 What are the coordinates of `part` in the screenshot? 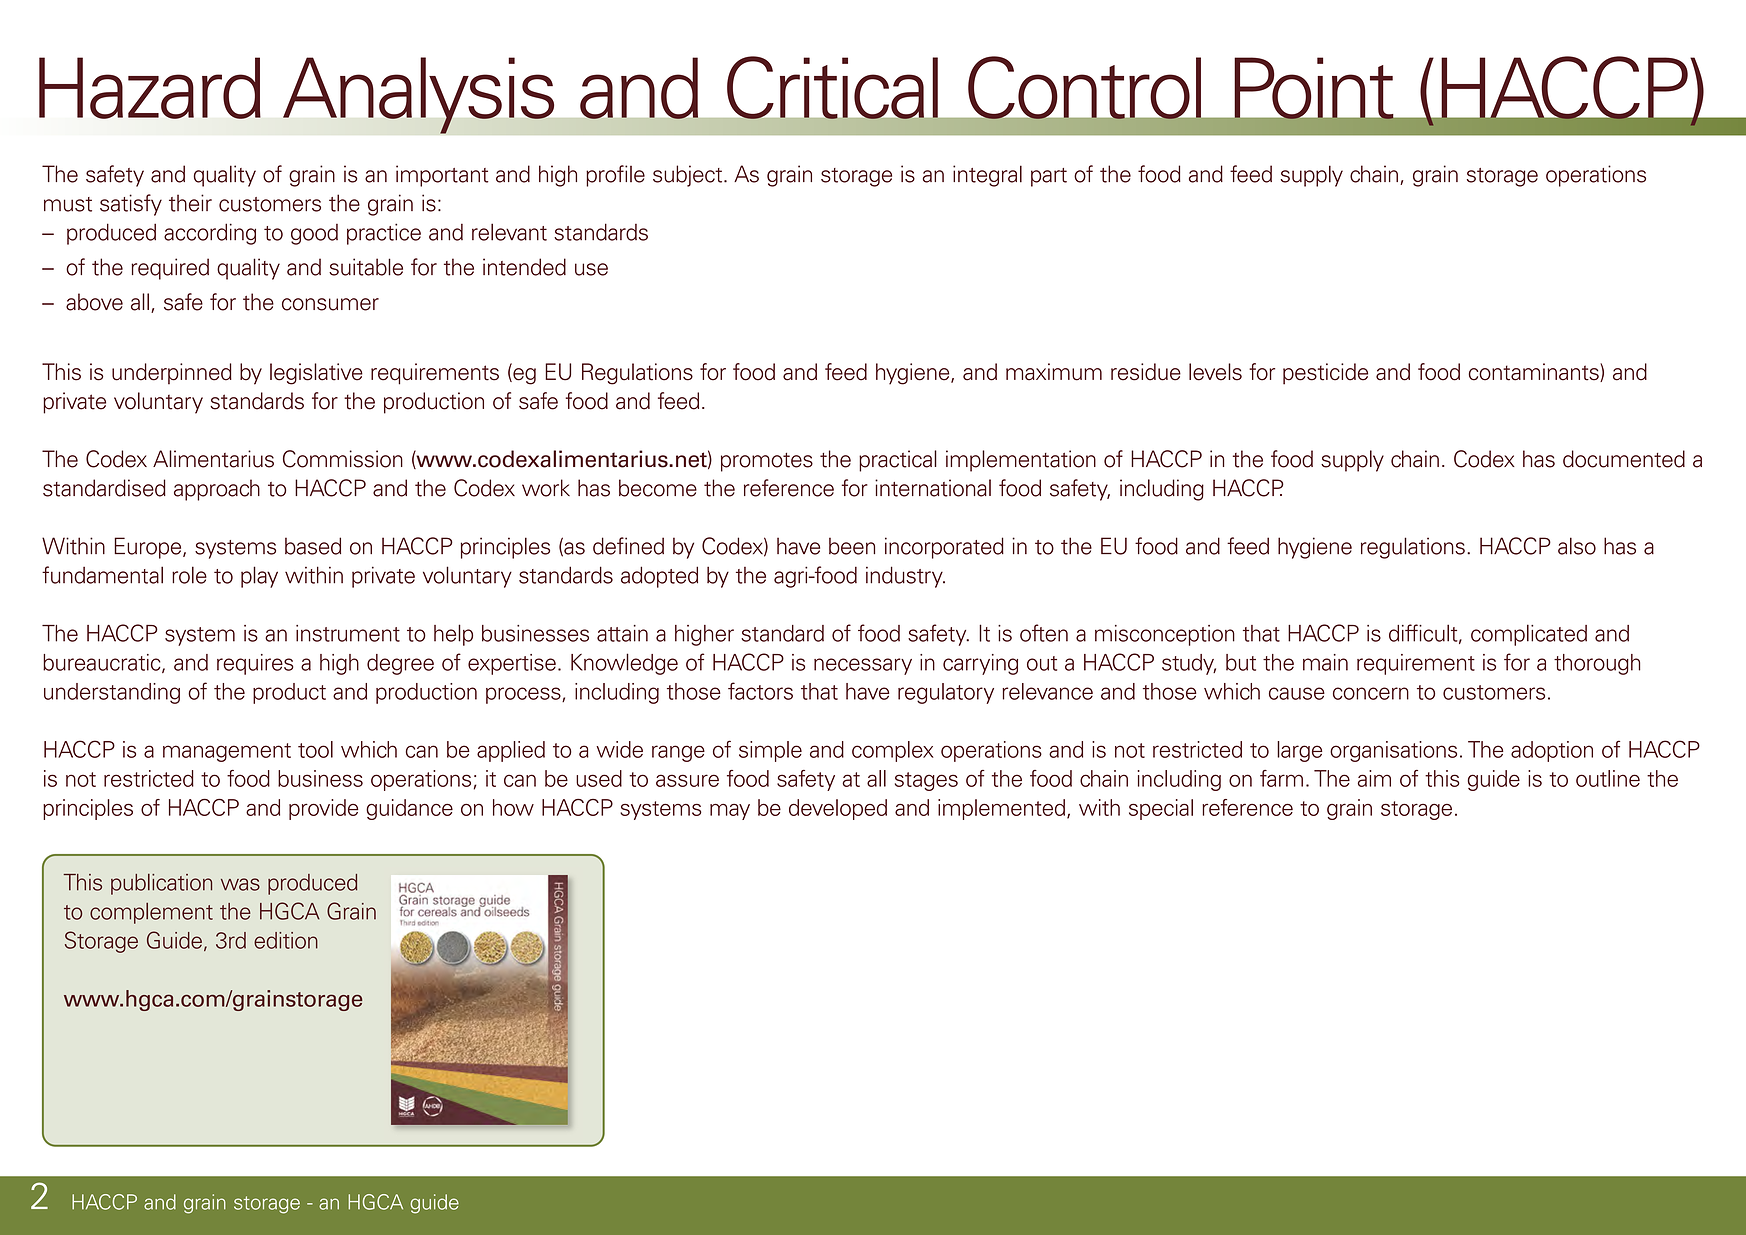 It's located at (1049, 177).
